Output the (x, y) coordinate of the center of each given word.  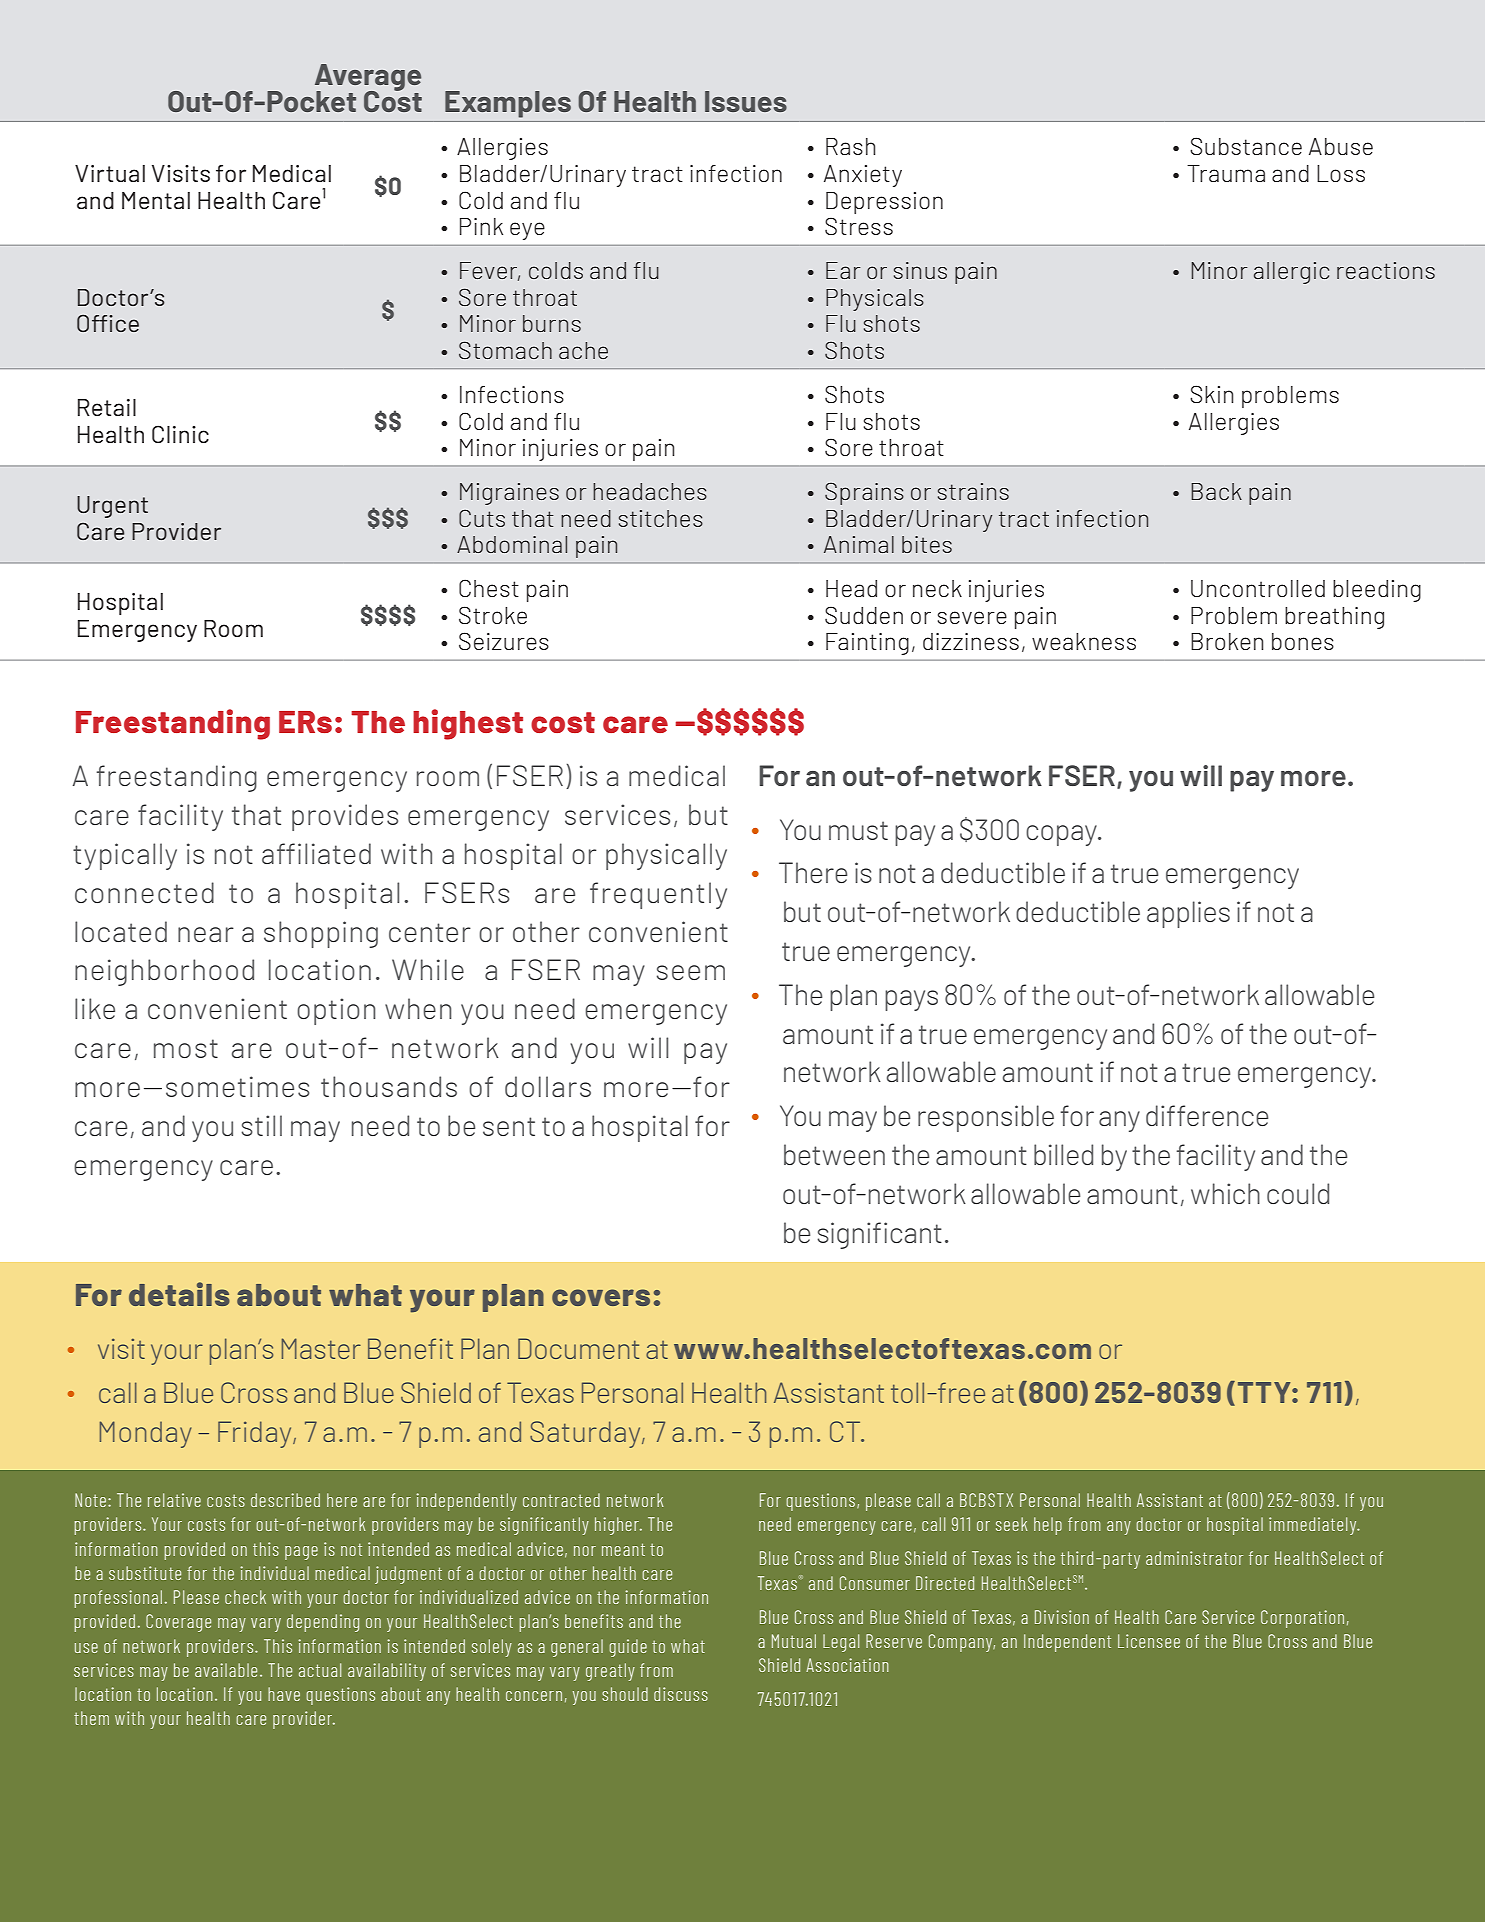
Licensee (1149, 1641)
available (226, 1670)
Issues (746, 101)
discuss (681, 1694)
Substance (1246, 146)
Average (368, 78)
